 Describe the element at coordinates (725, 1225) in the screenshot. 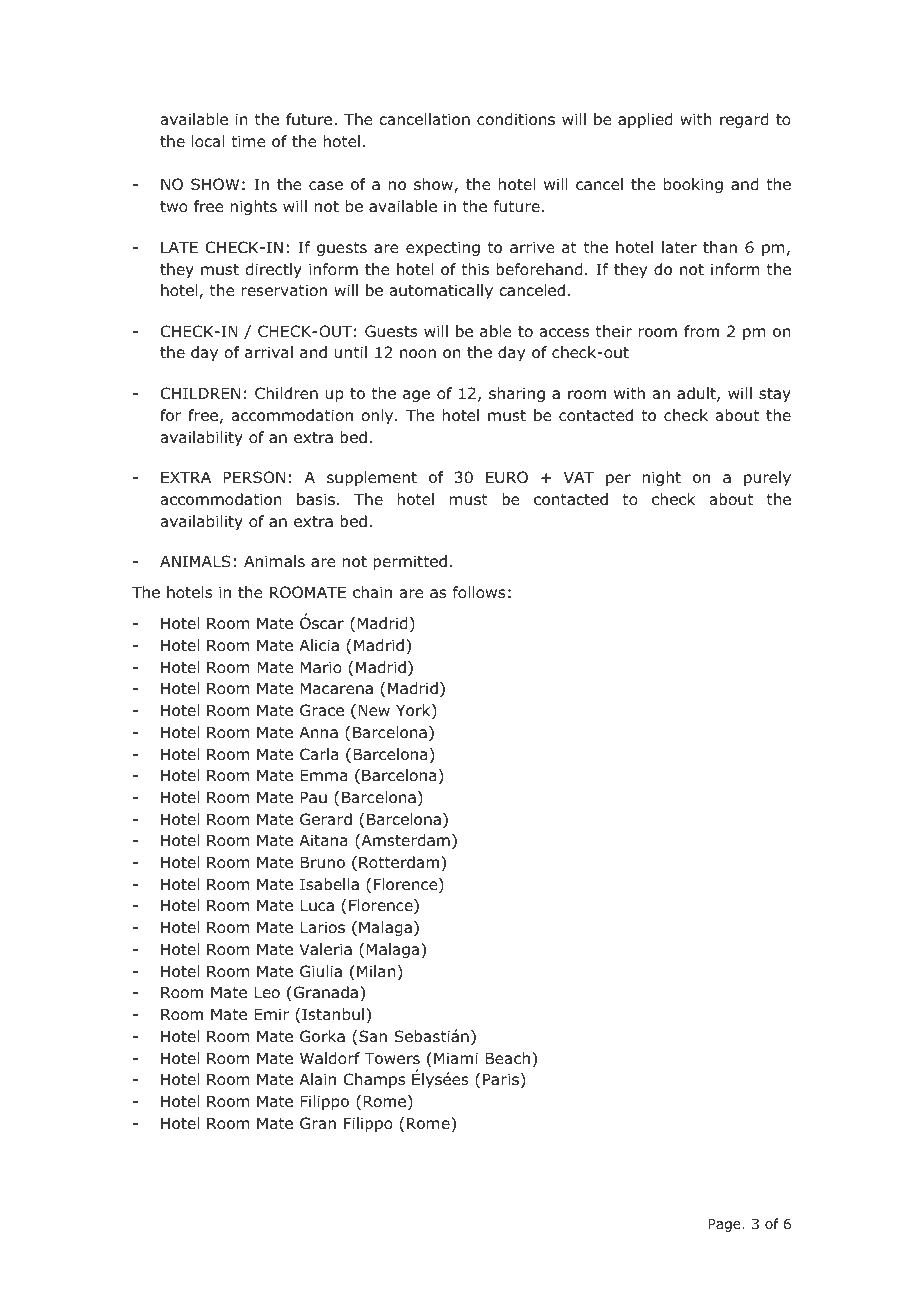

I see `Page` at that location.
